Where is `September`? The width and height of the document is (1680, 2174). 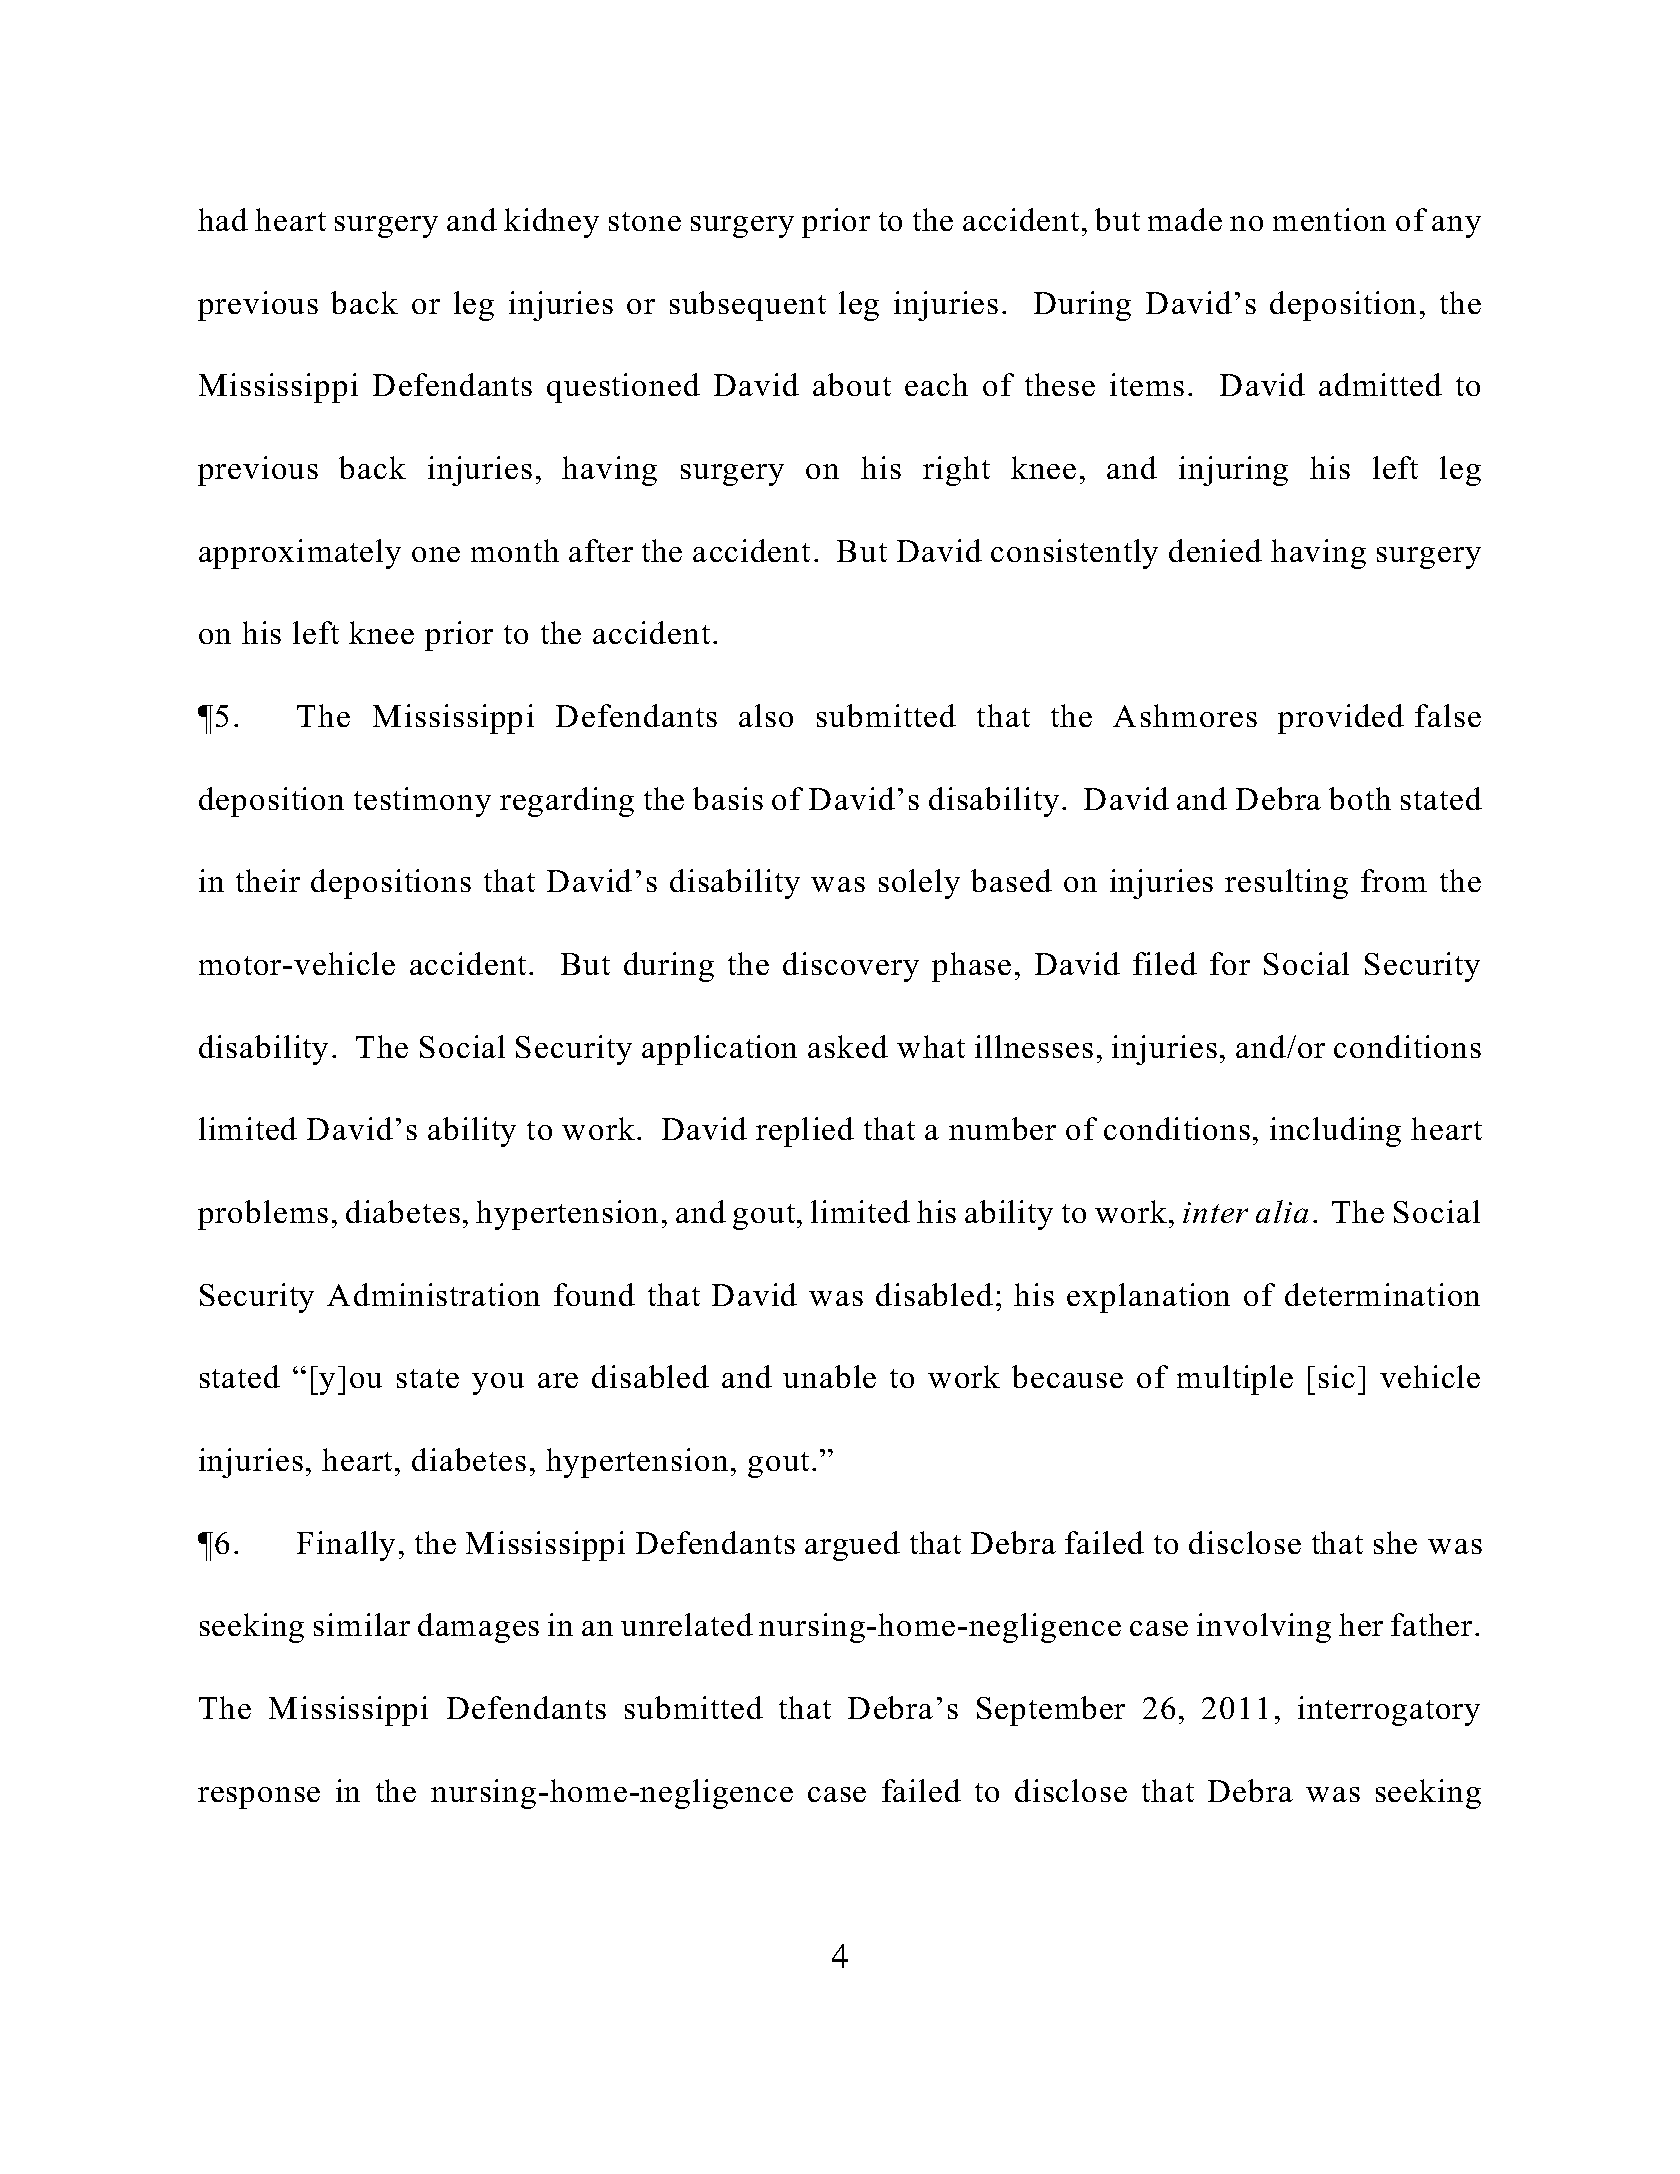
September is located at coordinates (1051, 1711).
